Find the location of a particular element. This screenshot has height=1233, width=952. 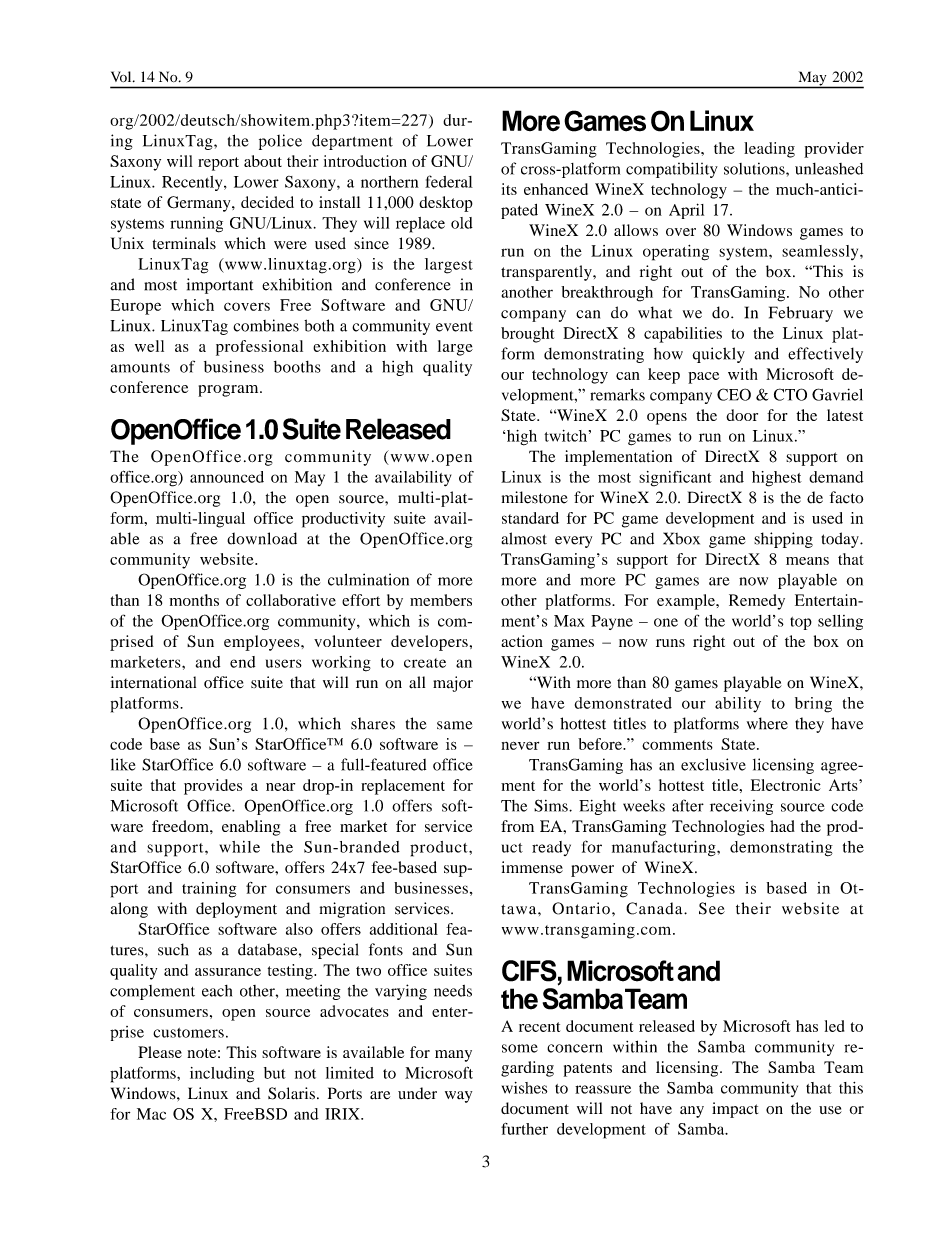

demand is located at coordinates (836, 477).
